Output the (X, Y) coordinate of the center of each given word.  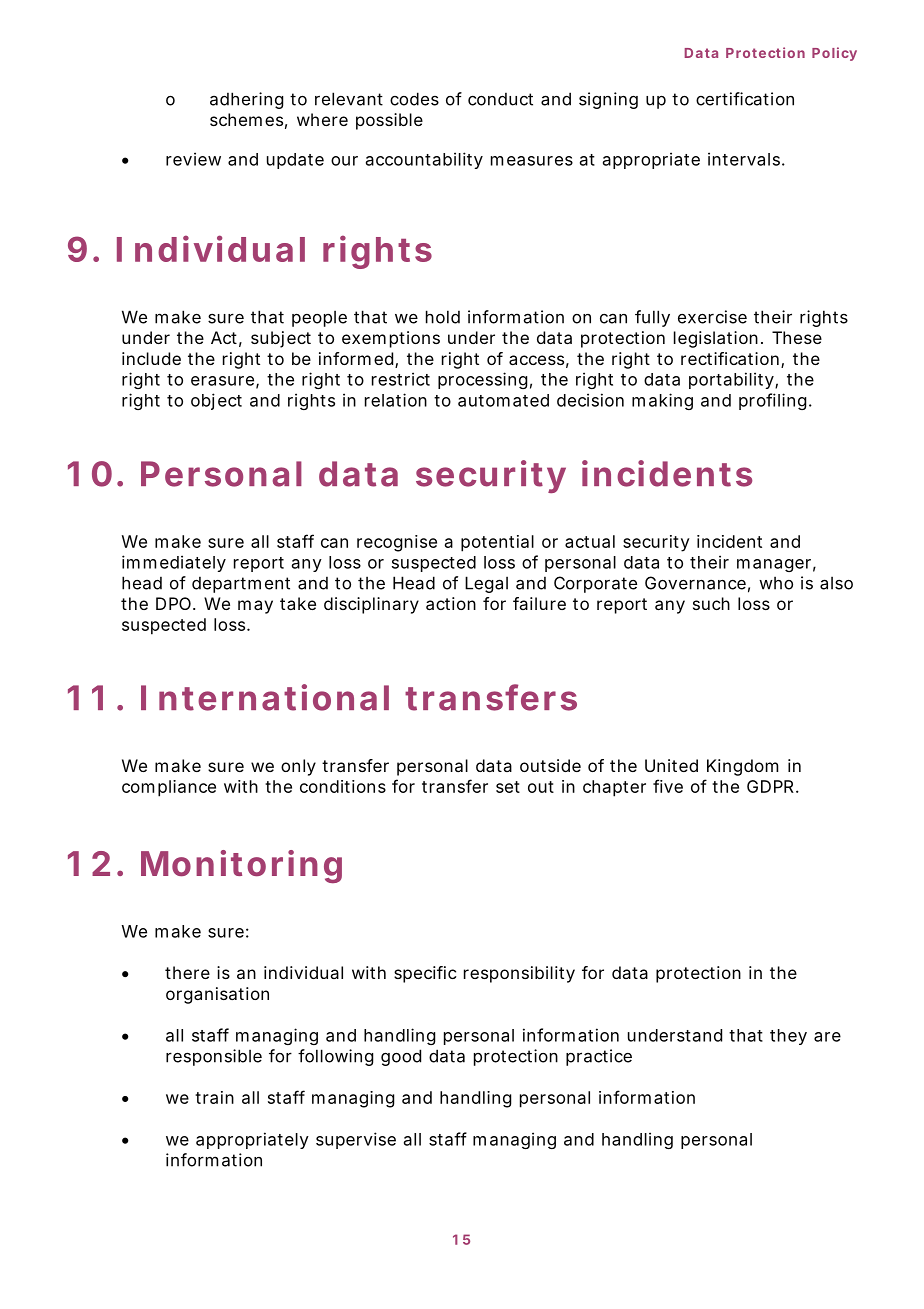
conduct (500, 99)
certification (745, 99)
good (401, 1057)
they (788, 1037)
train (214, 1097)
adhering (246, 100)
